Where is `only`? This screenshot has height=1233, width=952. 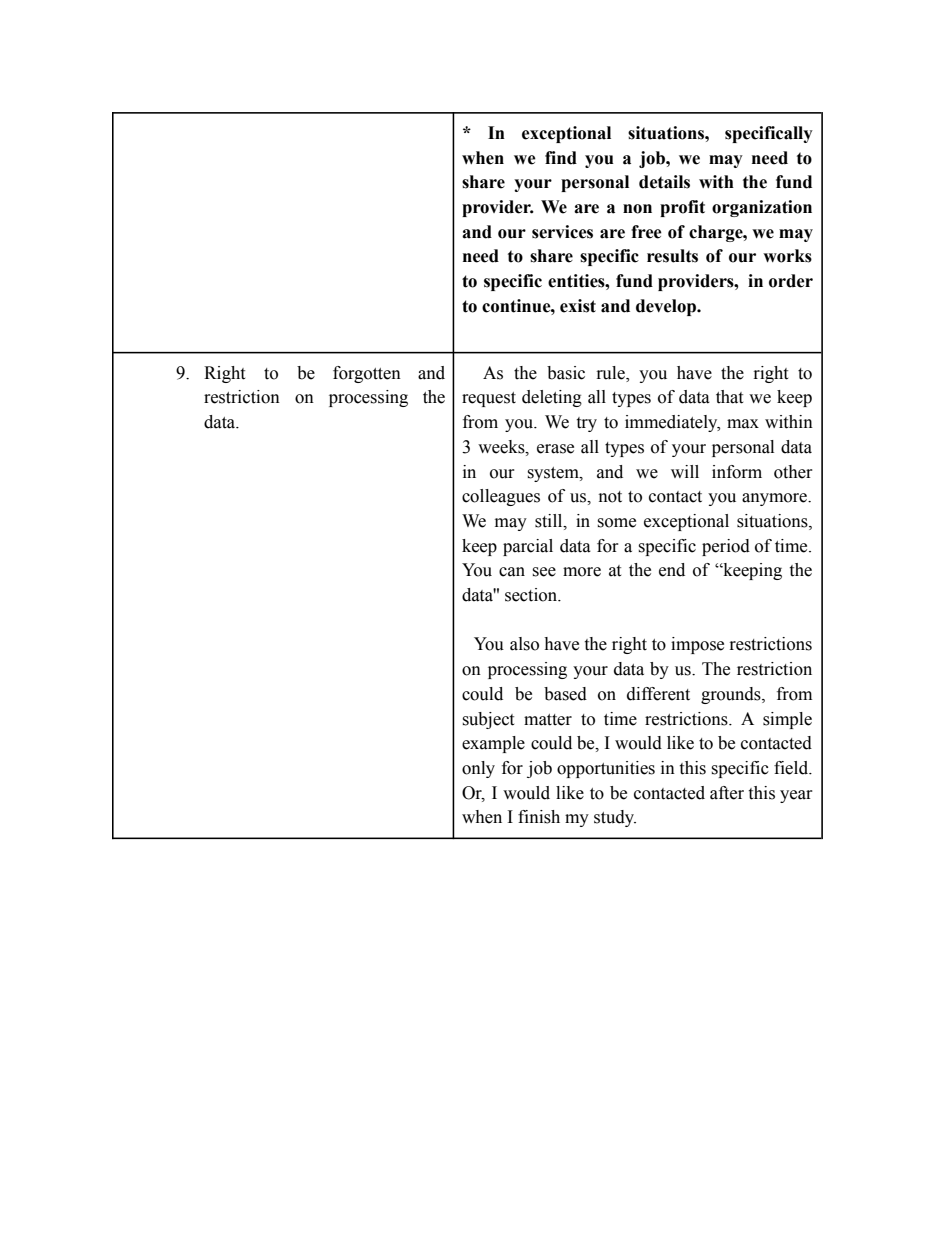 only is located at coordinates (478, 769).
